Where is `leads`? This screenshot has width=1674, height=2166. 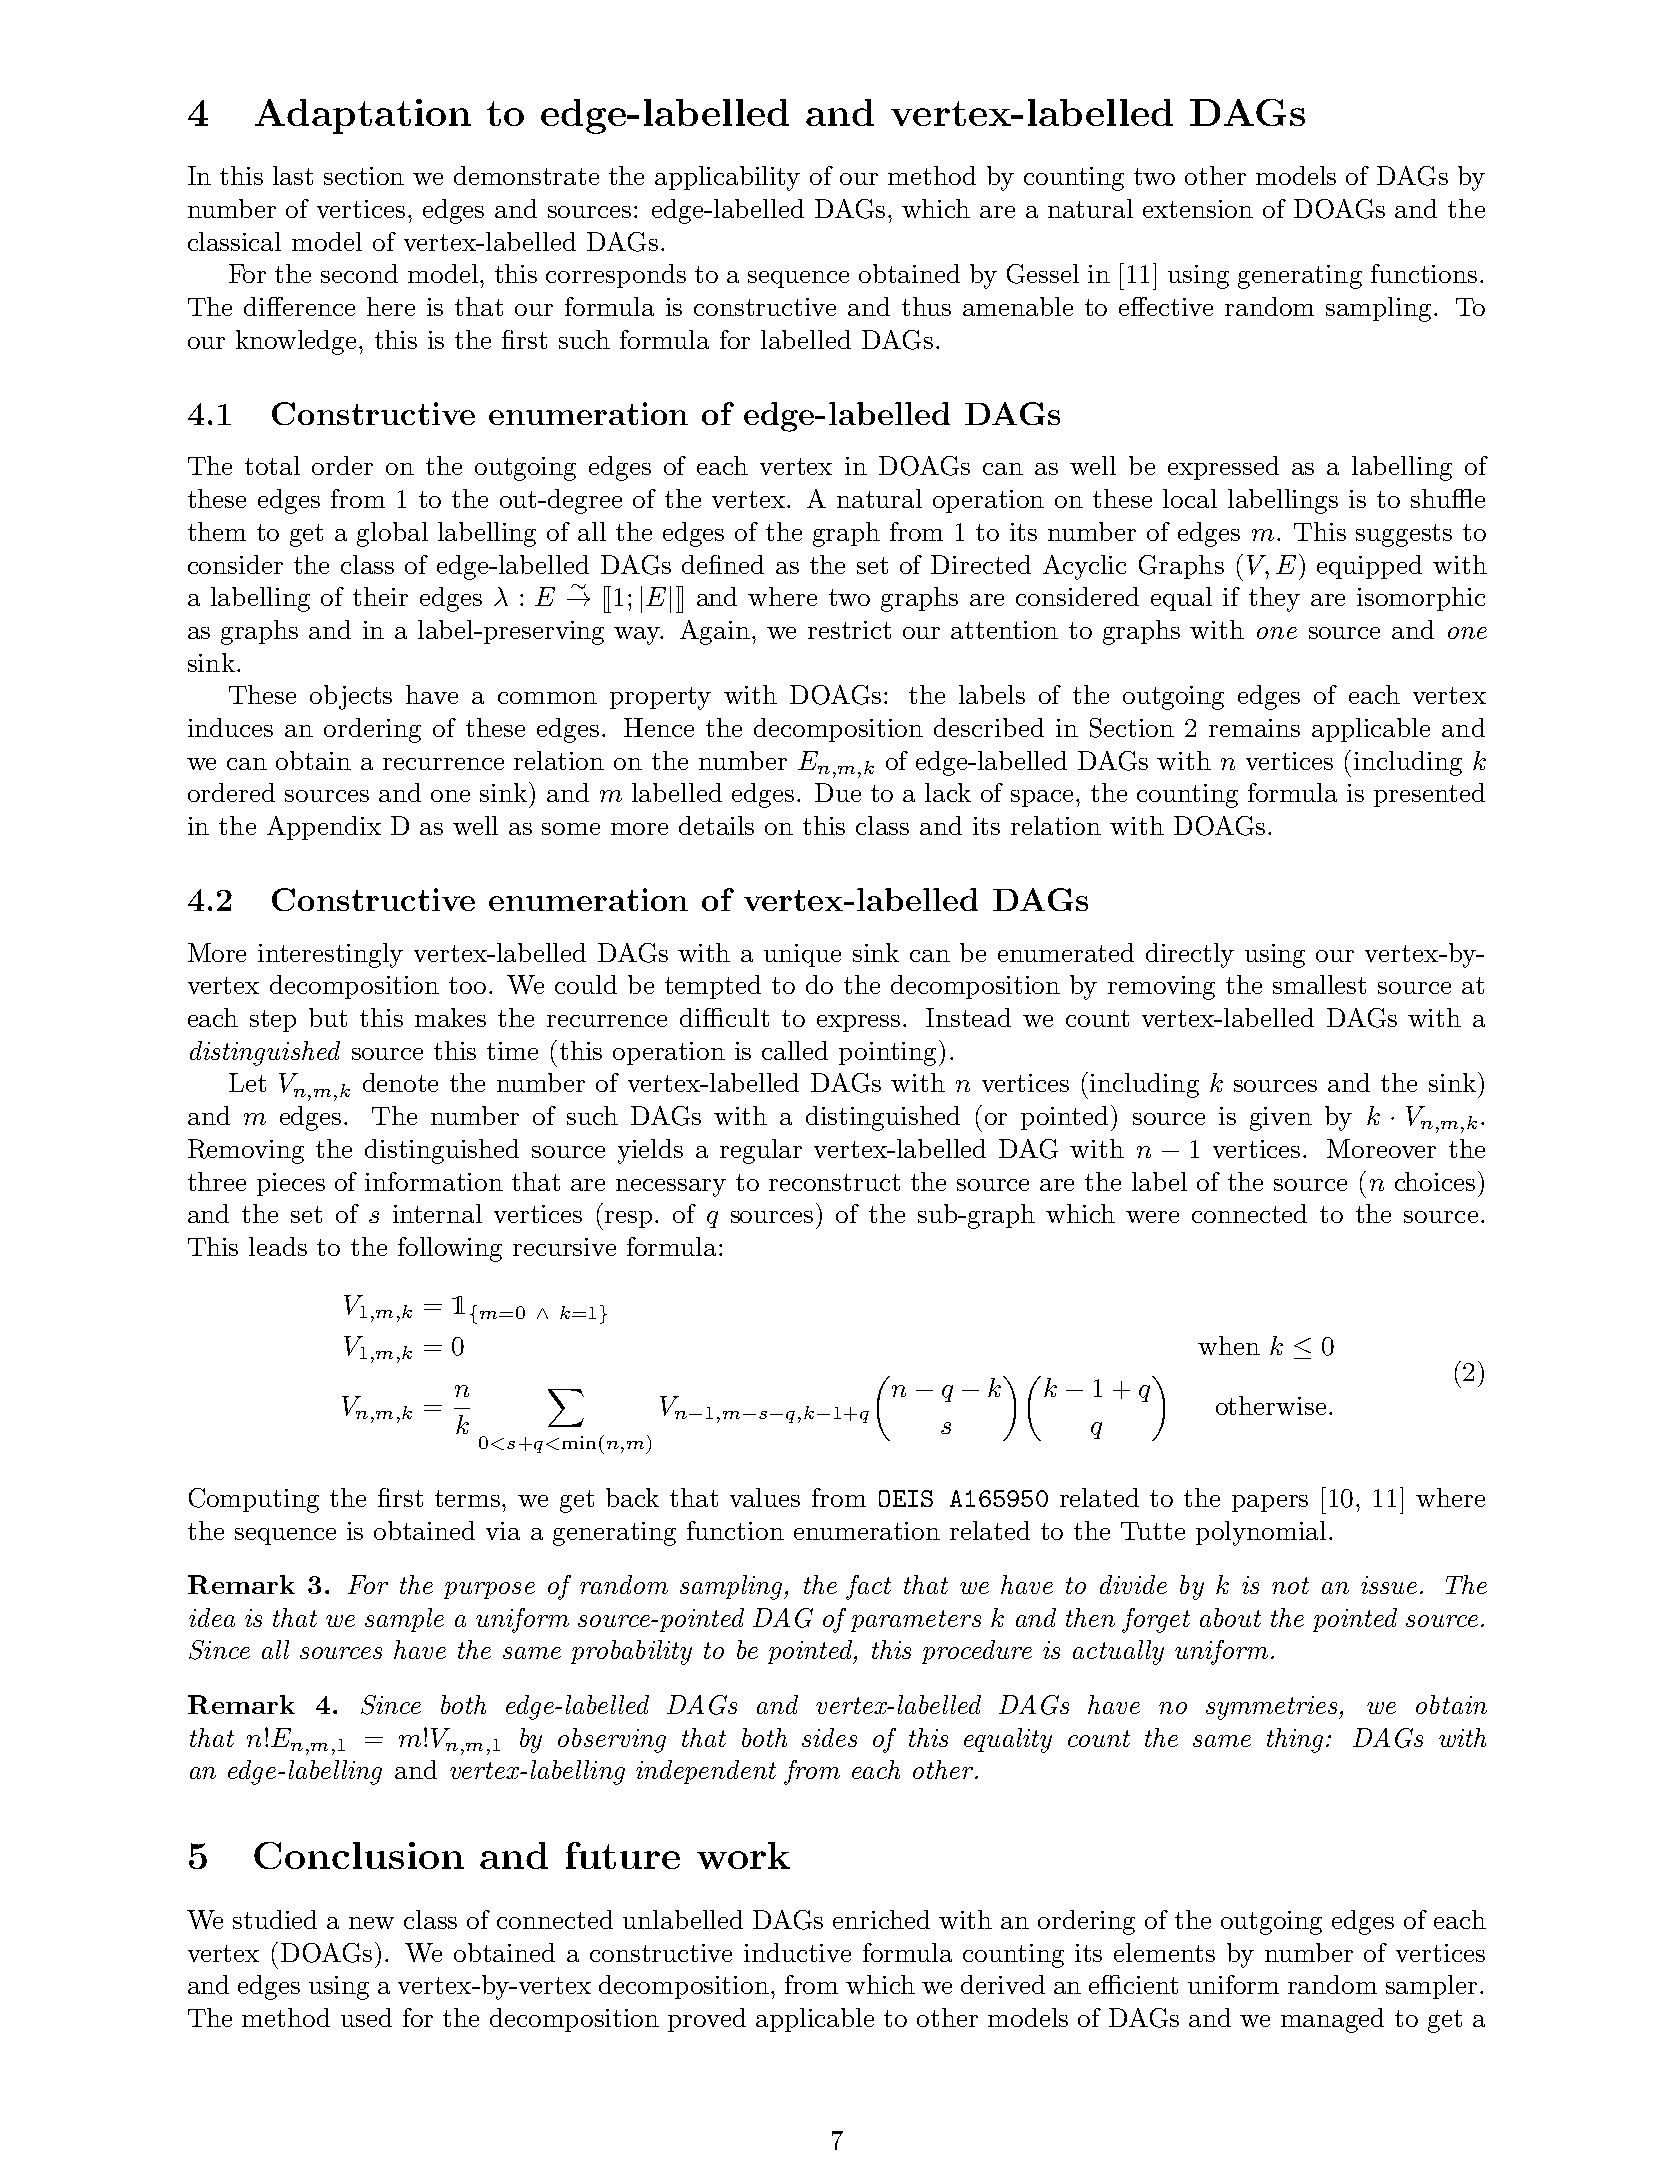
leads is located at coordinates (278, 1246).
